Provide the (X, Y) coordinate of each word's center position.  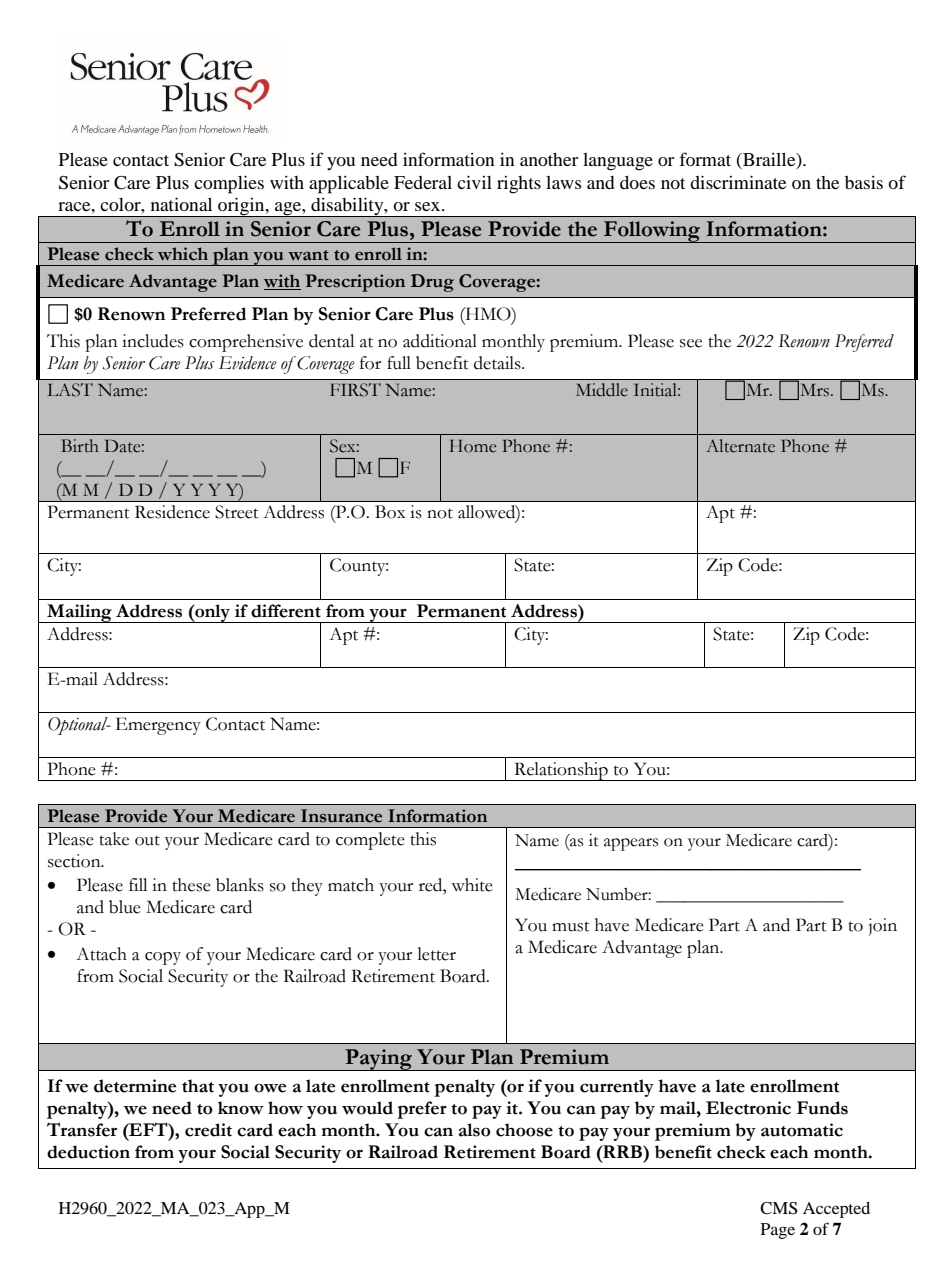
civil (474, 182)
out (147, 840)
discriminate (738, 182)
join (883, 927)
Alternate (740, 446)
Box (390, 512)
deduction (88, 1152)
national (181, 204)
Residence (172, 512)
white (472, 885)
